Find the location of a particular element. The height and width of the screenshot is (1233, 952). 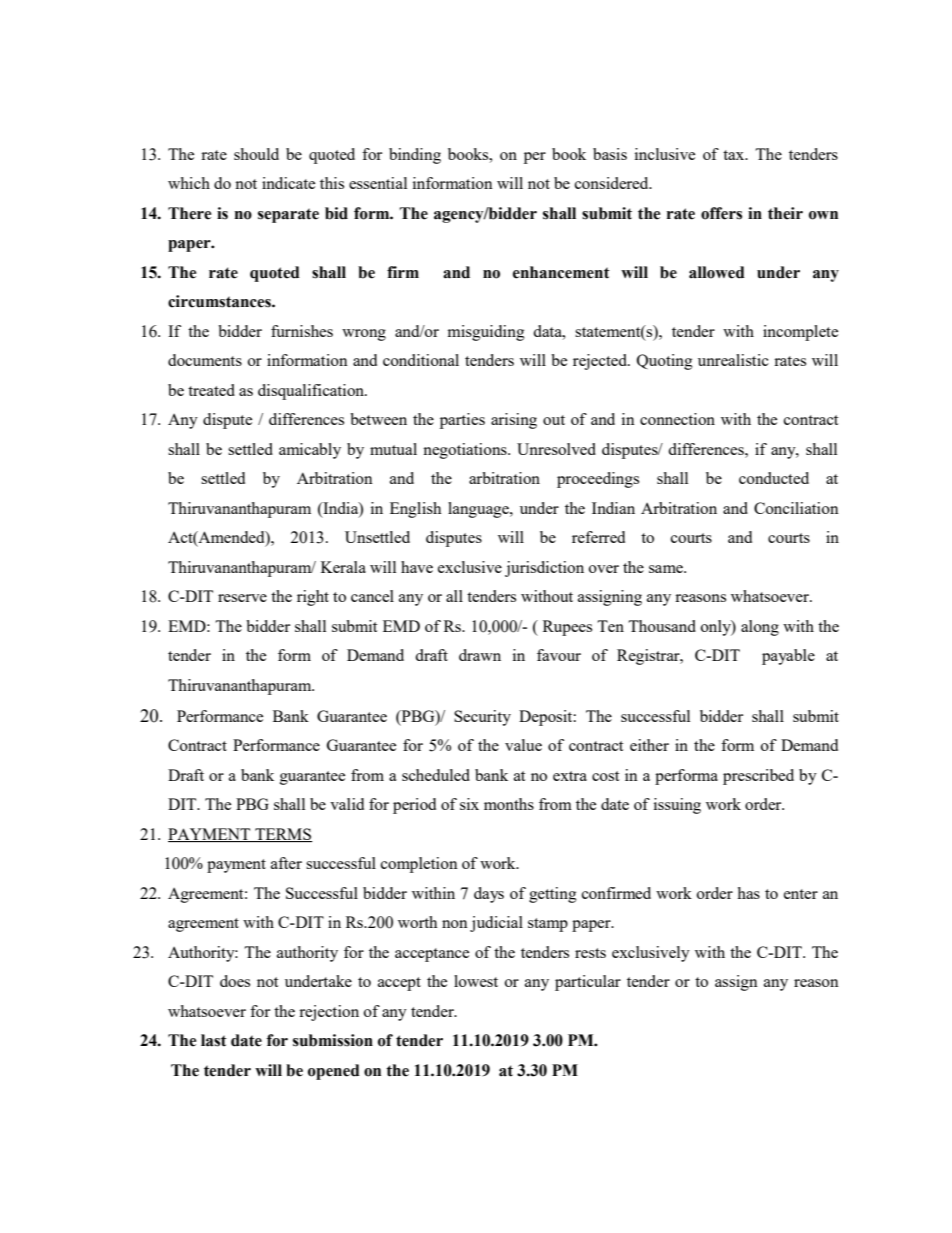

drawn is located at coordinates (480, 655).
